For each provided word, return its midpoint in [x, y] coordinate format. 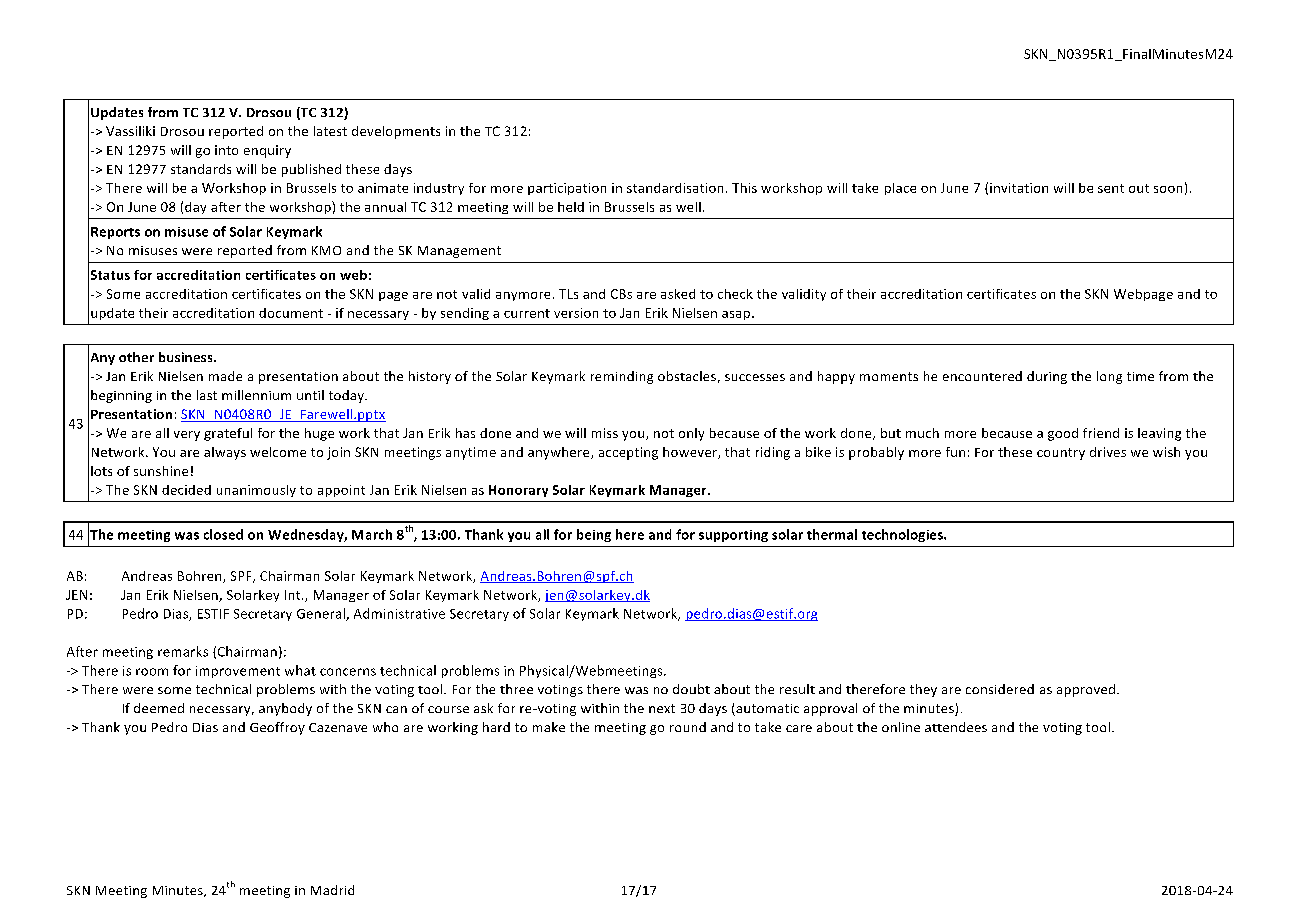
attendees [956, 727]
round [688, 727]
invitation [1019, 188]
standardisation [675, 188]
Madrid [332, 890]
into [226, 150]
